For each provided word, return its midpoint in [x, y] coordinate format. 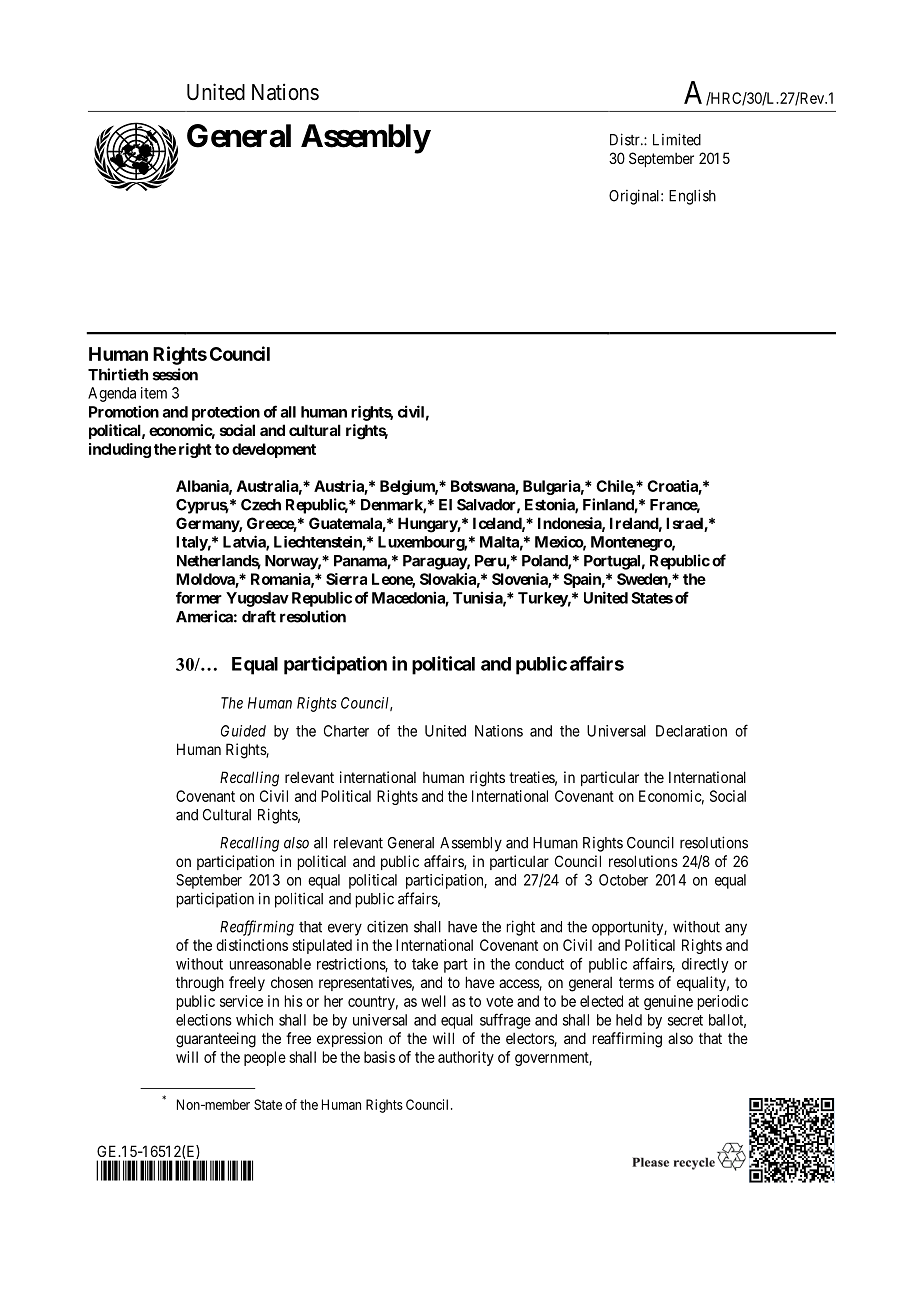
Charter [346, 731]
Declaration [691, 731]
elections [204, 1020]
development [274, 450]
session [175, 374]
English [692, 197]
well [433, 1001]
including [120, 450]
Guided [243, 731]
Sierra [346, 579]
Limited [677, 139]
